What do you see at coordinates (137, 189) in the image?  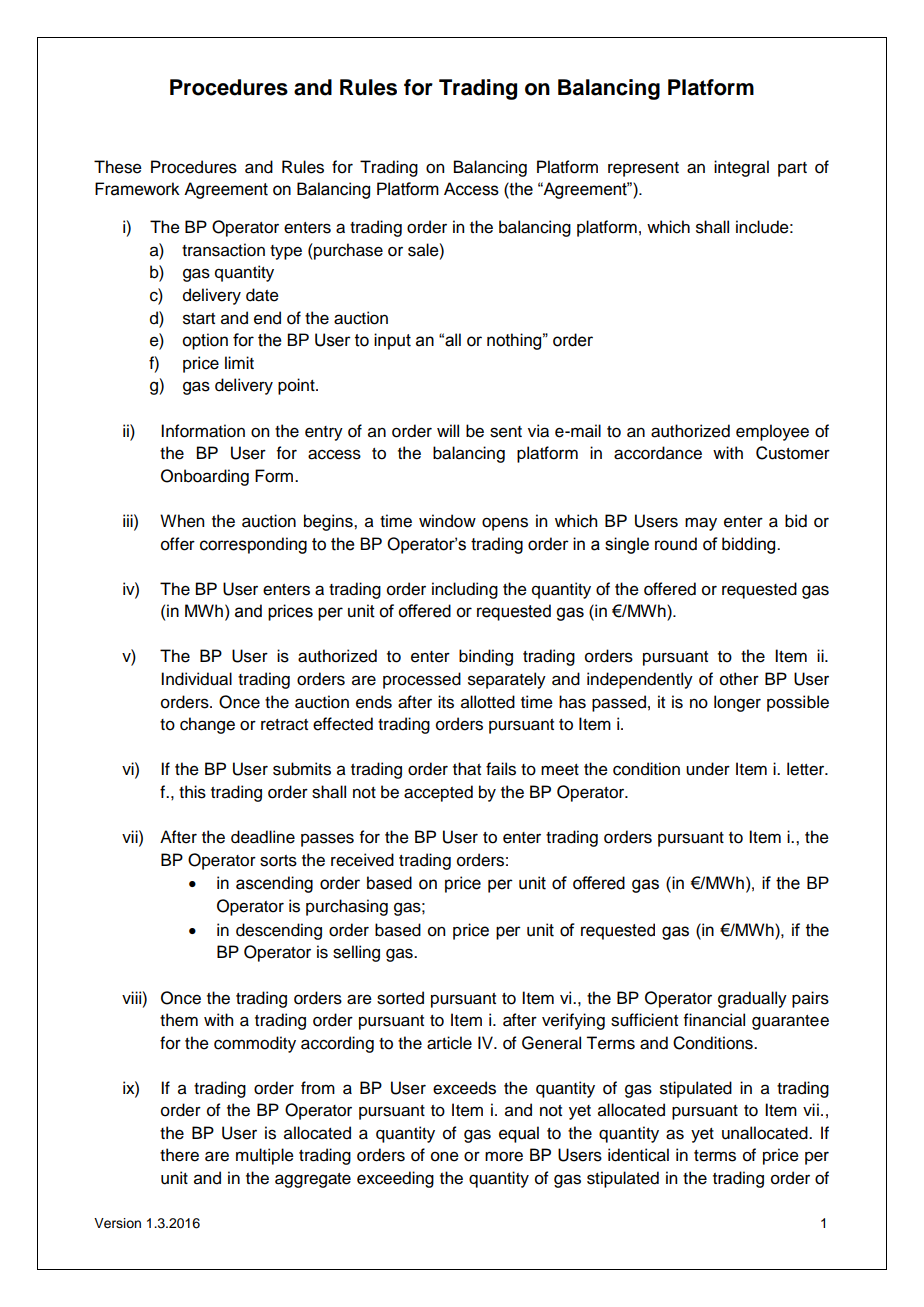 I see `Framework` at bounding box center [137, 189].
